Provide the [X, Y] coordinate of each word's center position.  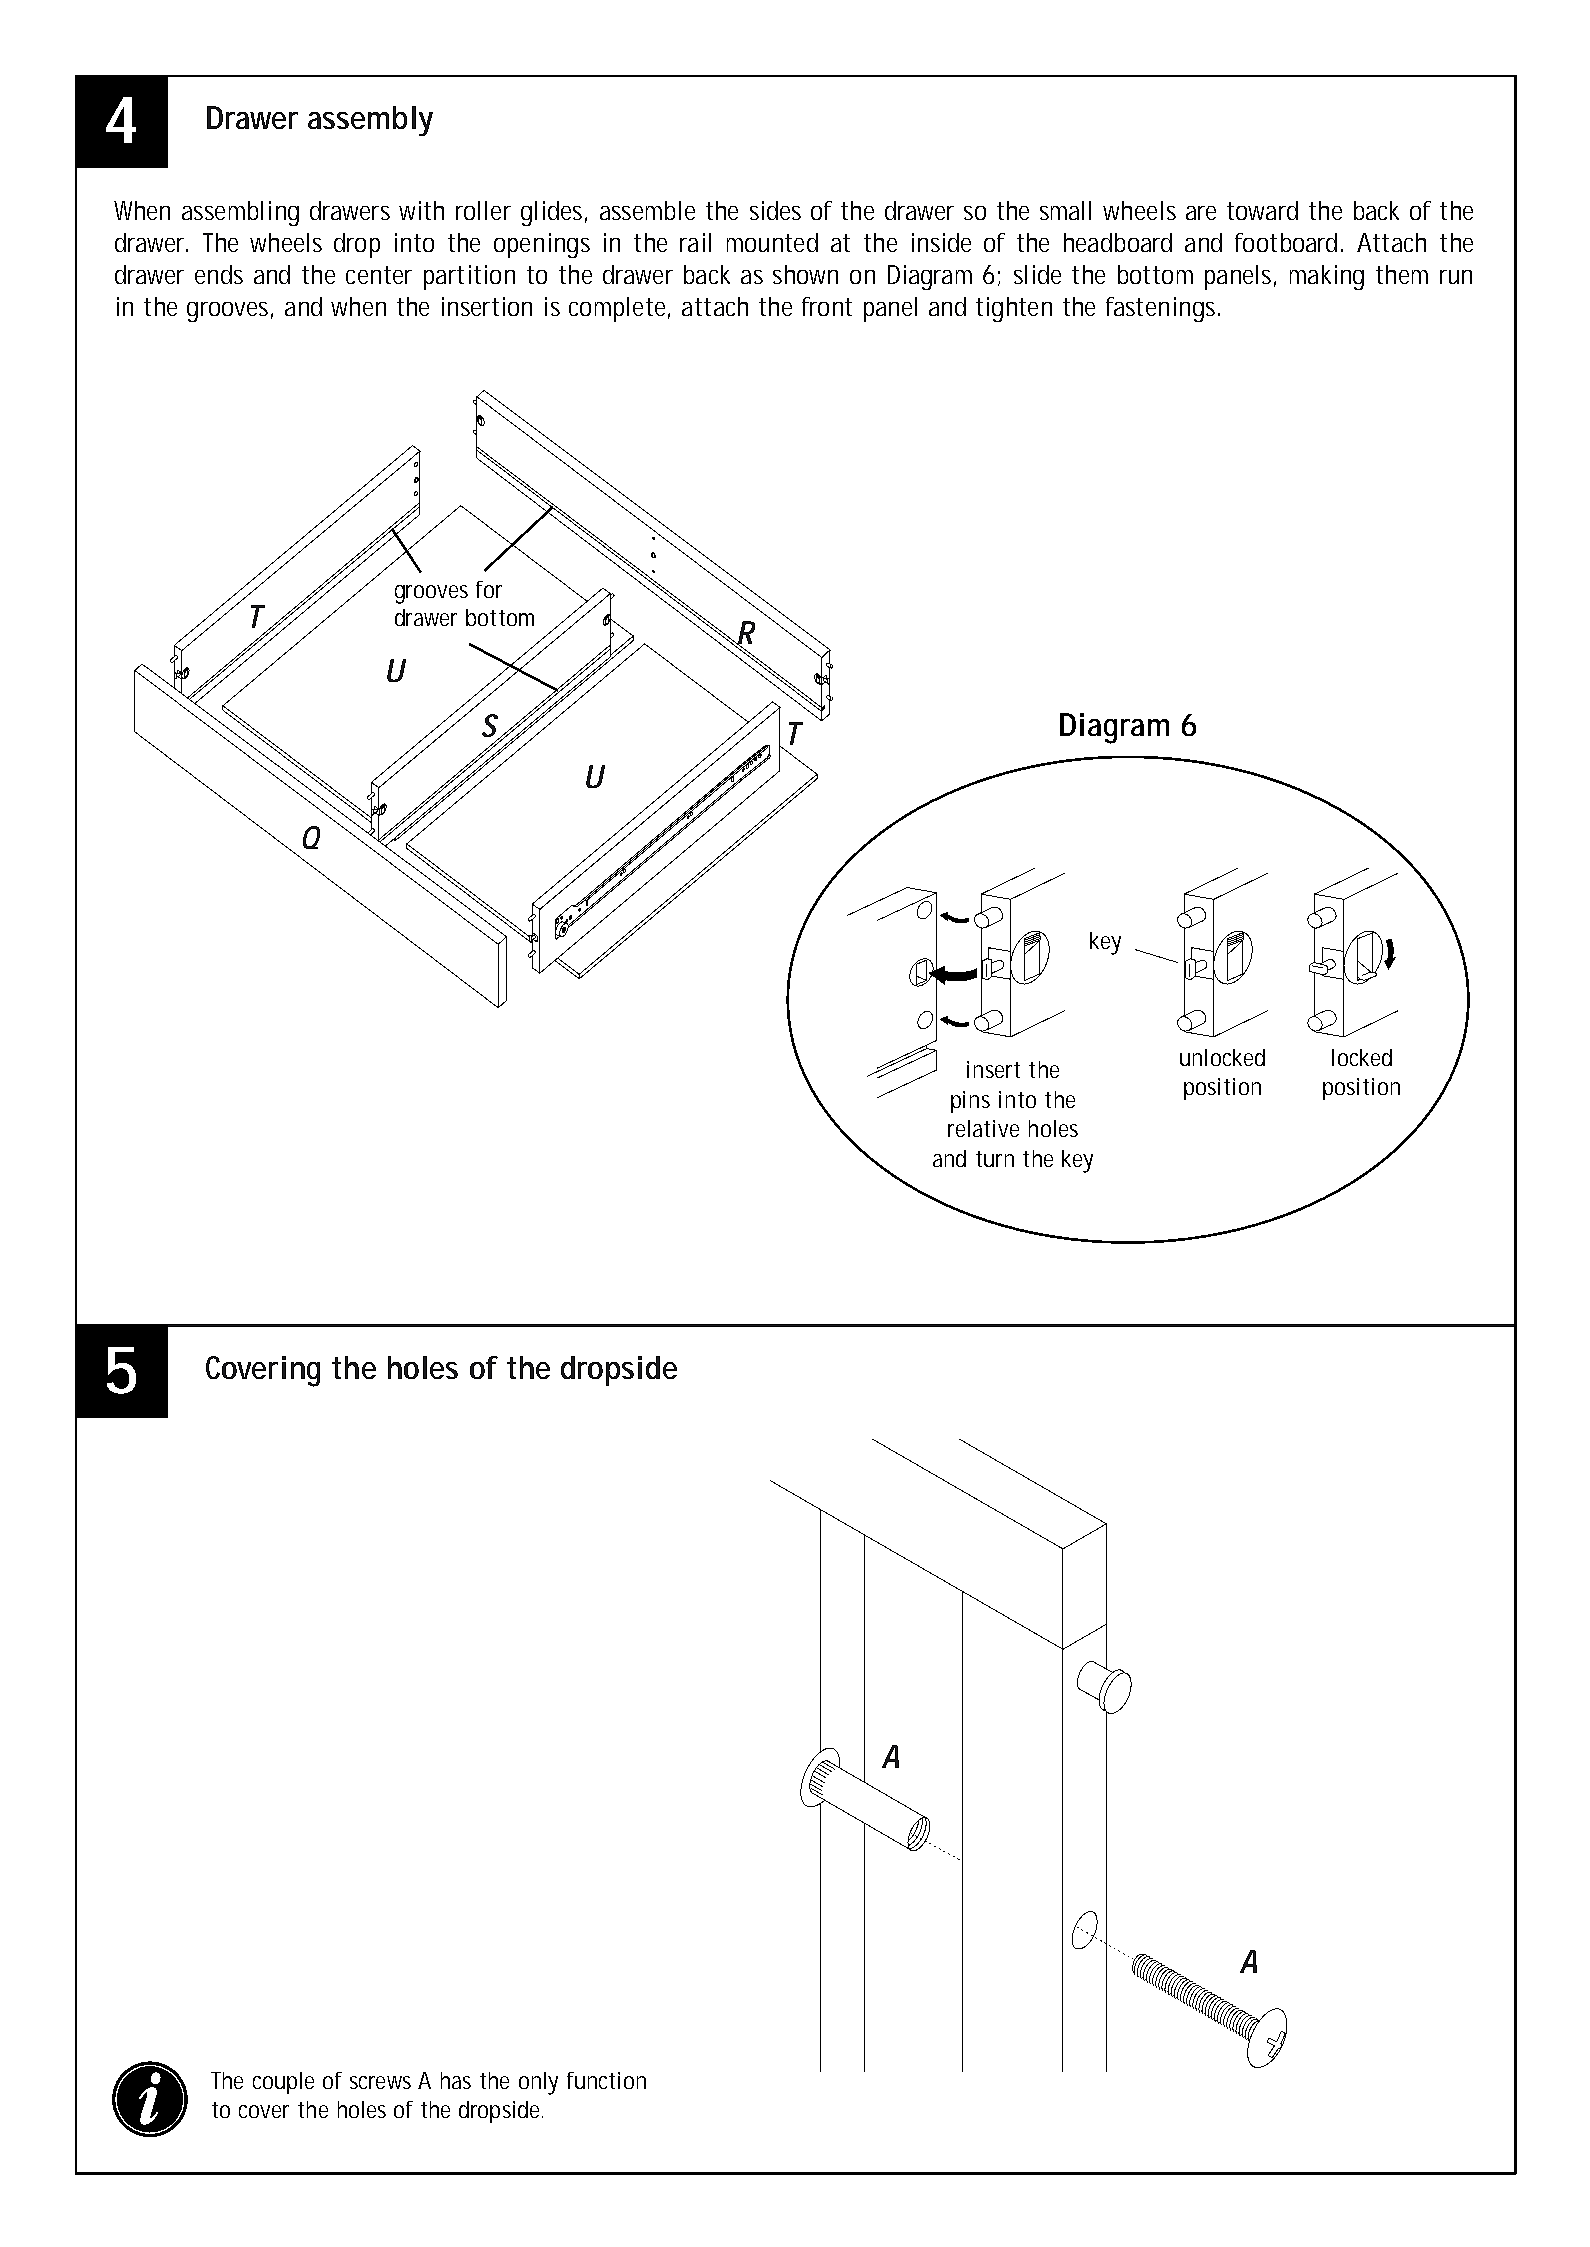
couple [283, 2083]
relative [983, 1128]
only [538, 2083]
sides [775, 210]
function [606, 2080]
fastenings [1162, 309]
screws [380, 2082]
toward [1262, 210]
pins [970, 1102]
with [421, 210]
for [489, 589]
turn [995, 1159]
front [827, 306]
